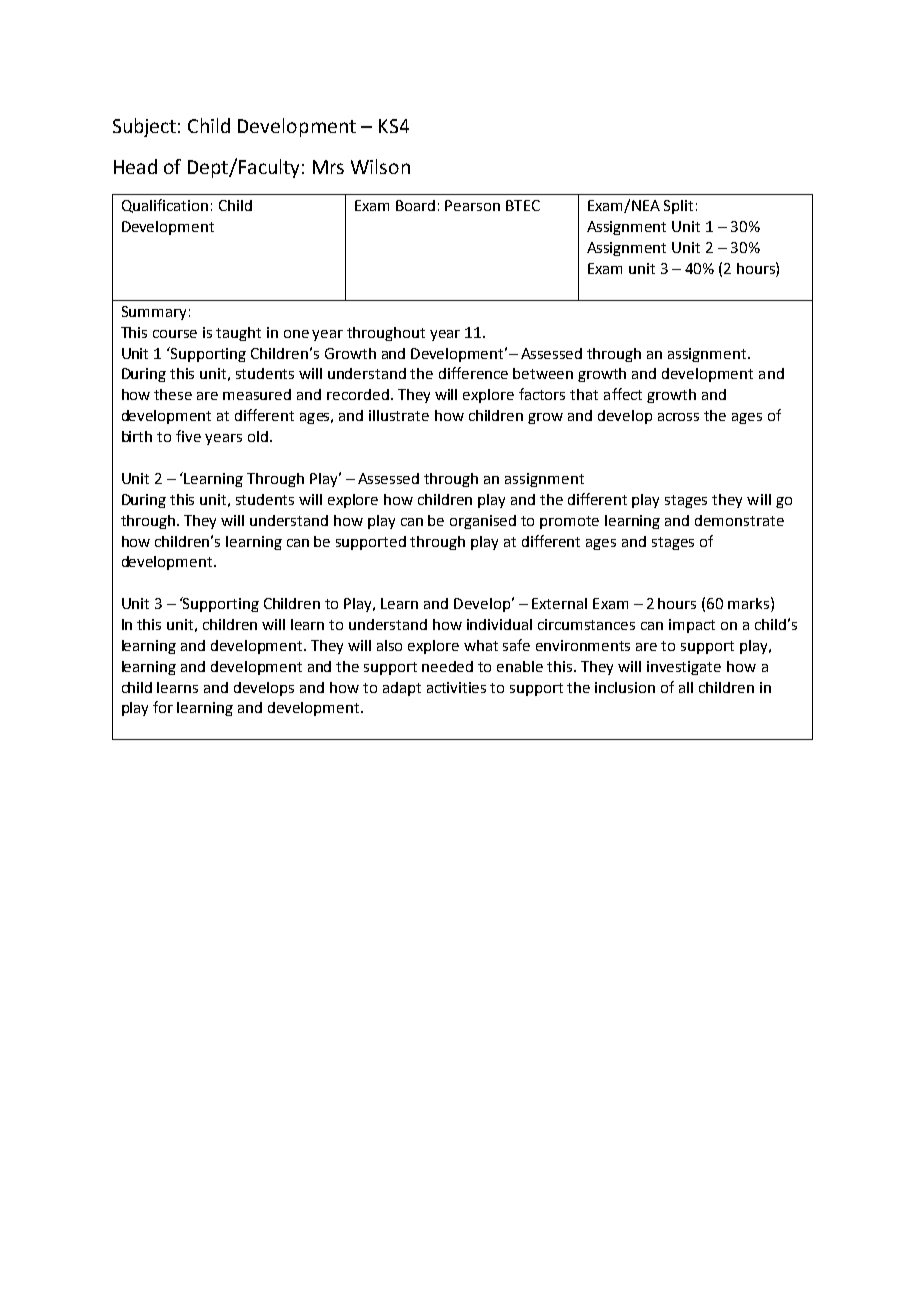 This page has height=1308, width=924. I want to click on for, so click(163, 707).
